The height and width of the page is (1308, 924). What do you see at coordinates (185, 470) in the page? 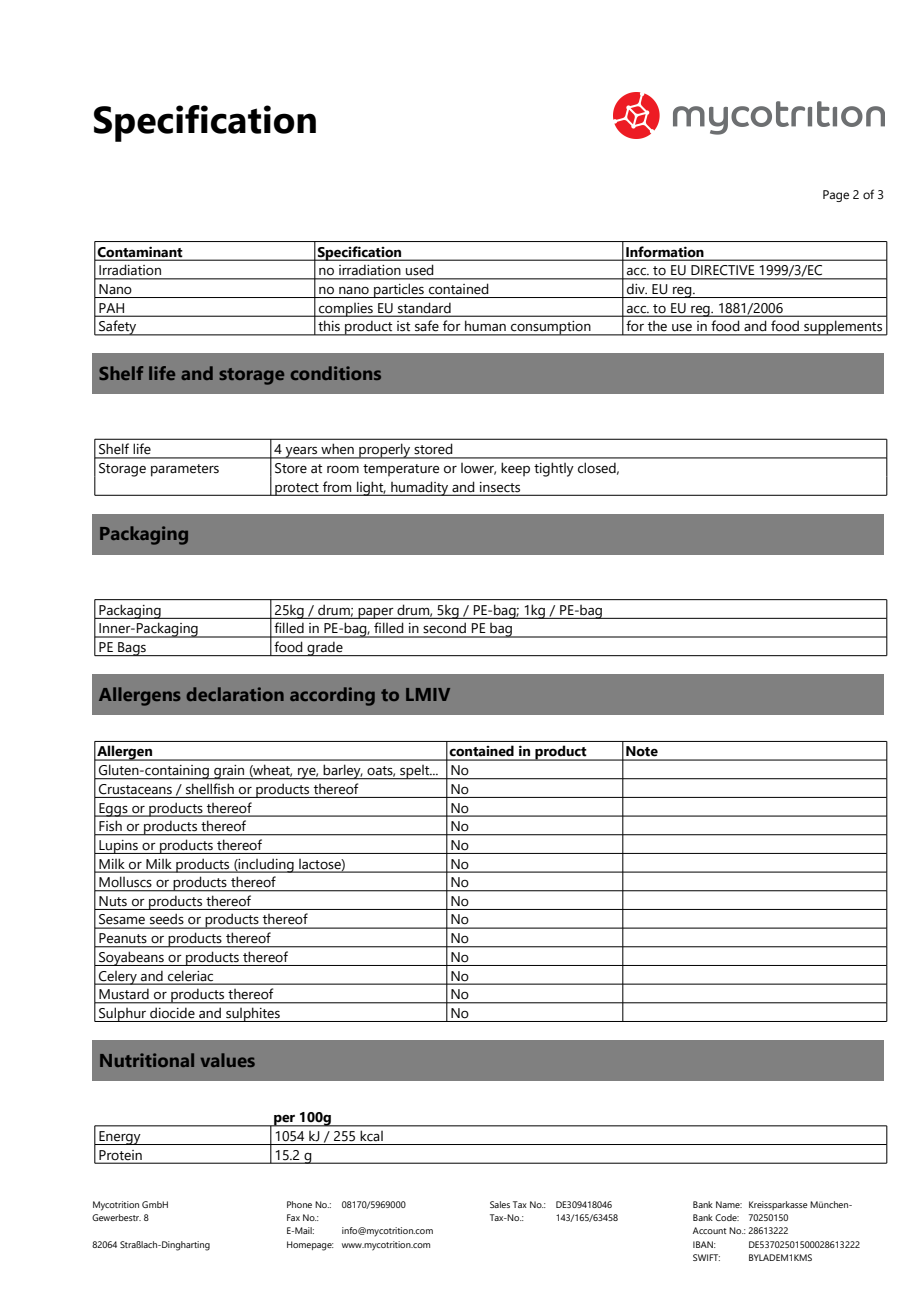
I see `parameters` at bounding box center [185, 470].
